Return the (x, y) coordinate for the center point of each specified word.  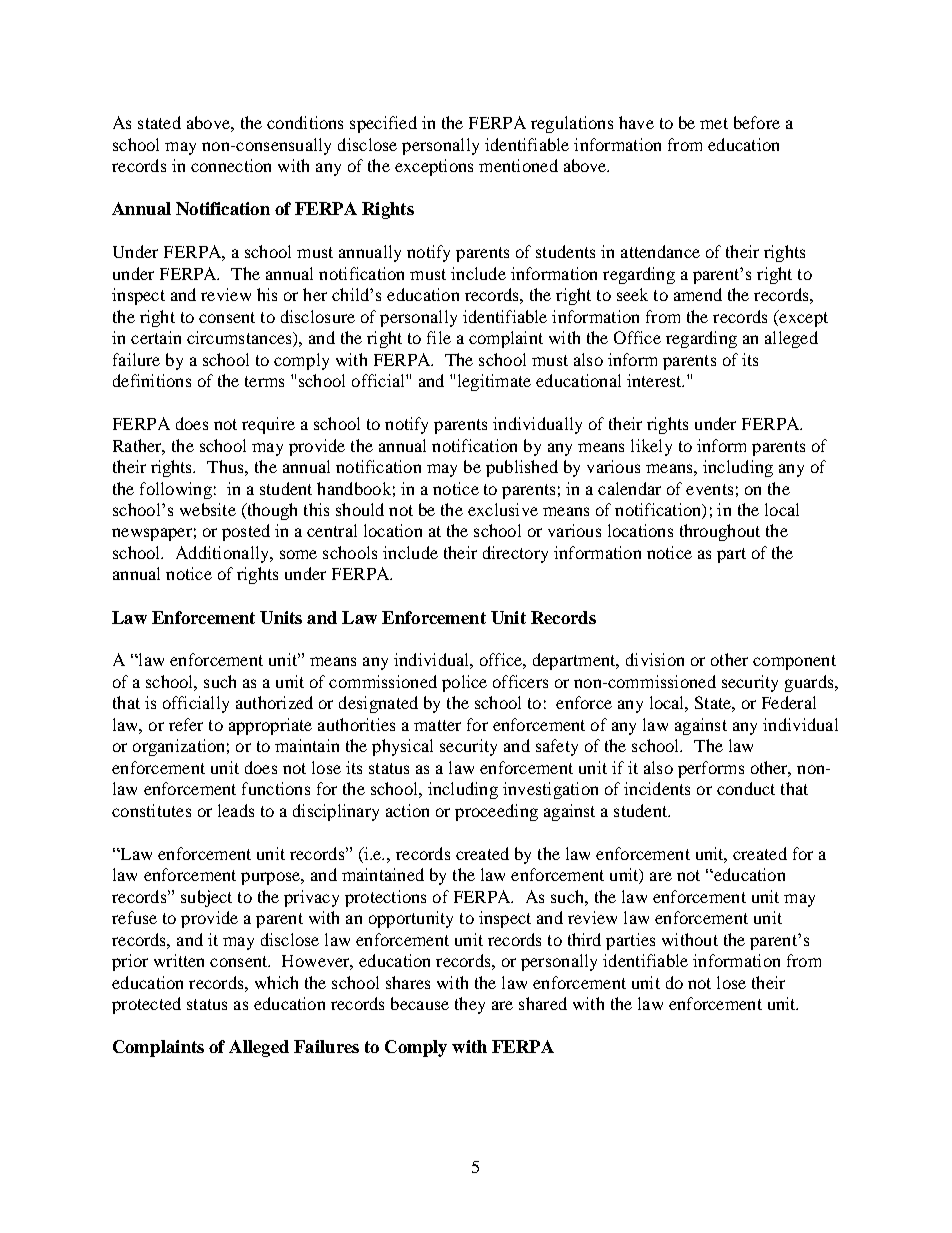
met (714, 123)
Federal (789, 702)
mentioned (518, 165)
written (179, 960)
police (464, 683)
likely (651, 447)
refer (186, 724)
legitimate (494, 382)
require (268, 425)
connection (231, 165)
